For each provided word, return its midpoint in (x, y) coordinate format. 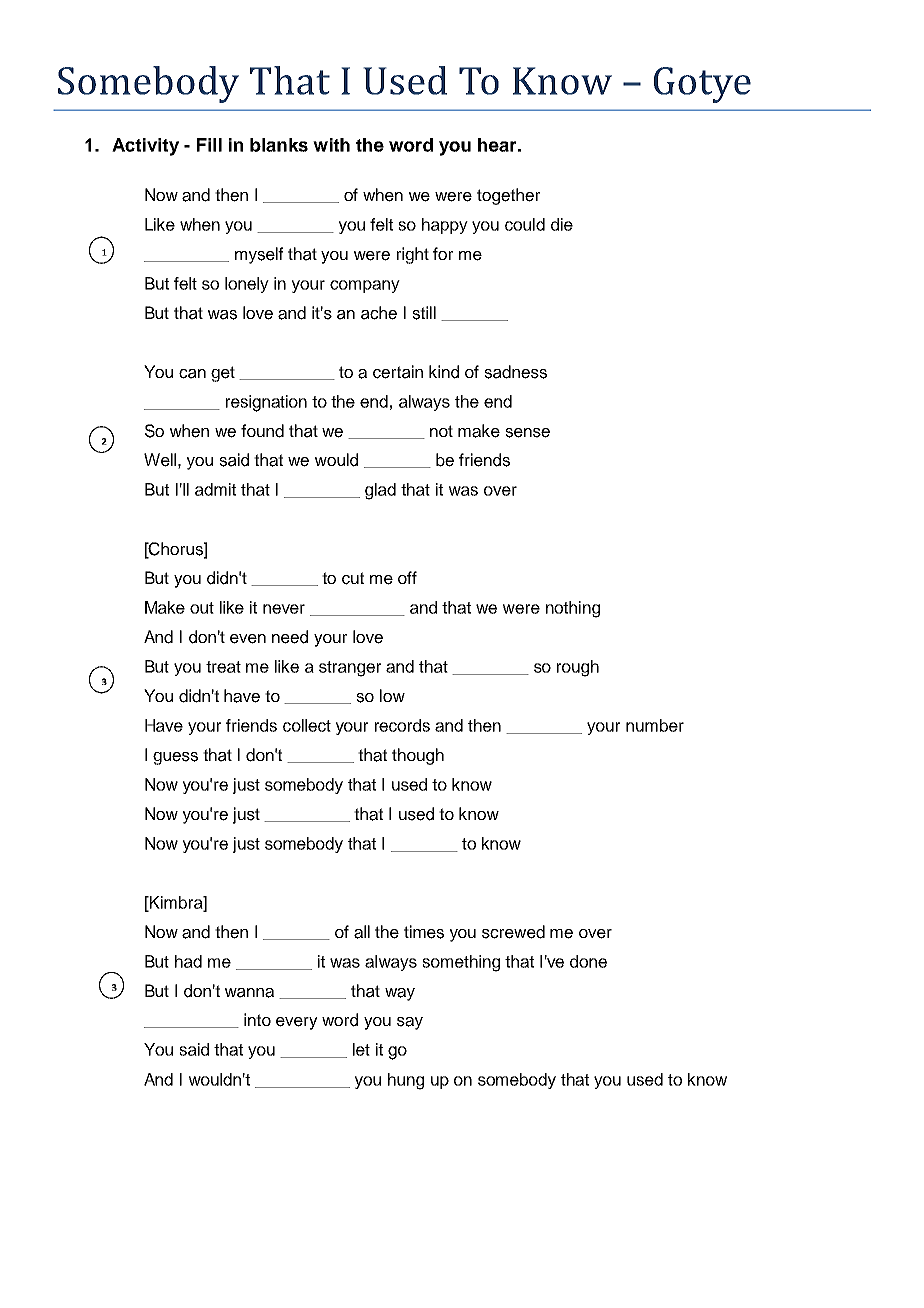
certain (398, 372)
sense (527, 433)
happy (445, 226)
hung (406, 1081)
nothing (573, 609)
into (257, 1019)
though (418, 756)
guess (175, 758)
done (588, 961)
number (655, 725)
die (562, 224)
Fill (209, 145)
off (407, 577)
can (192, 374)
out (202, 608)
